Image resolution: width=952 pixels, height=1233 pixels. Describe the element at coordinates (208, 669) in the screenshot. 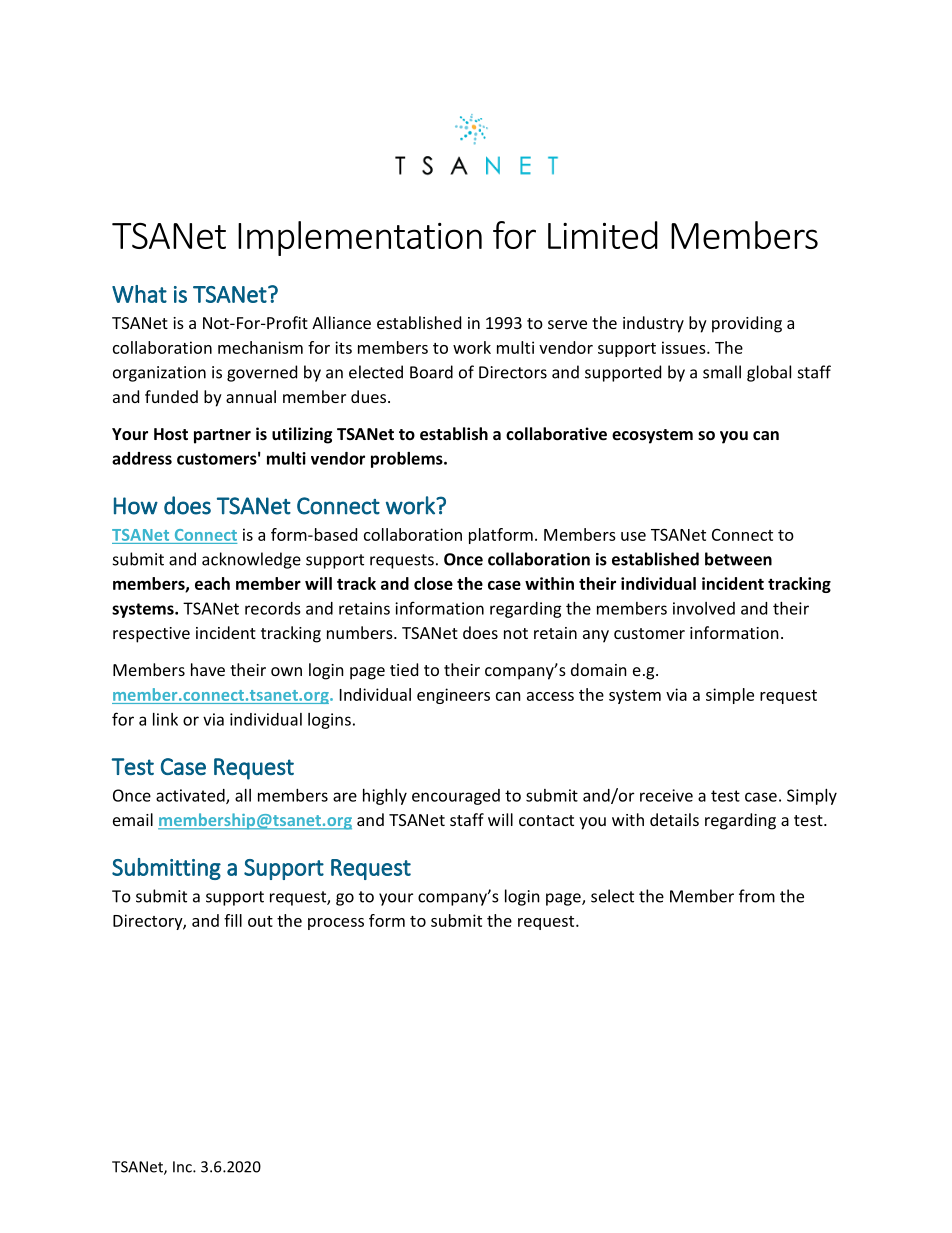

I see `have` at that location.
